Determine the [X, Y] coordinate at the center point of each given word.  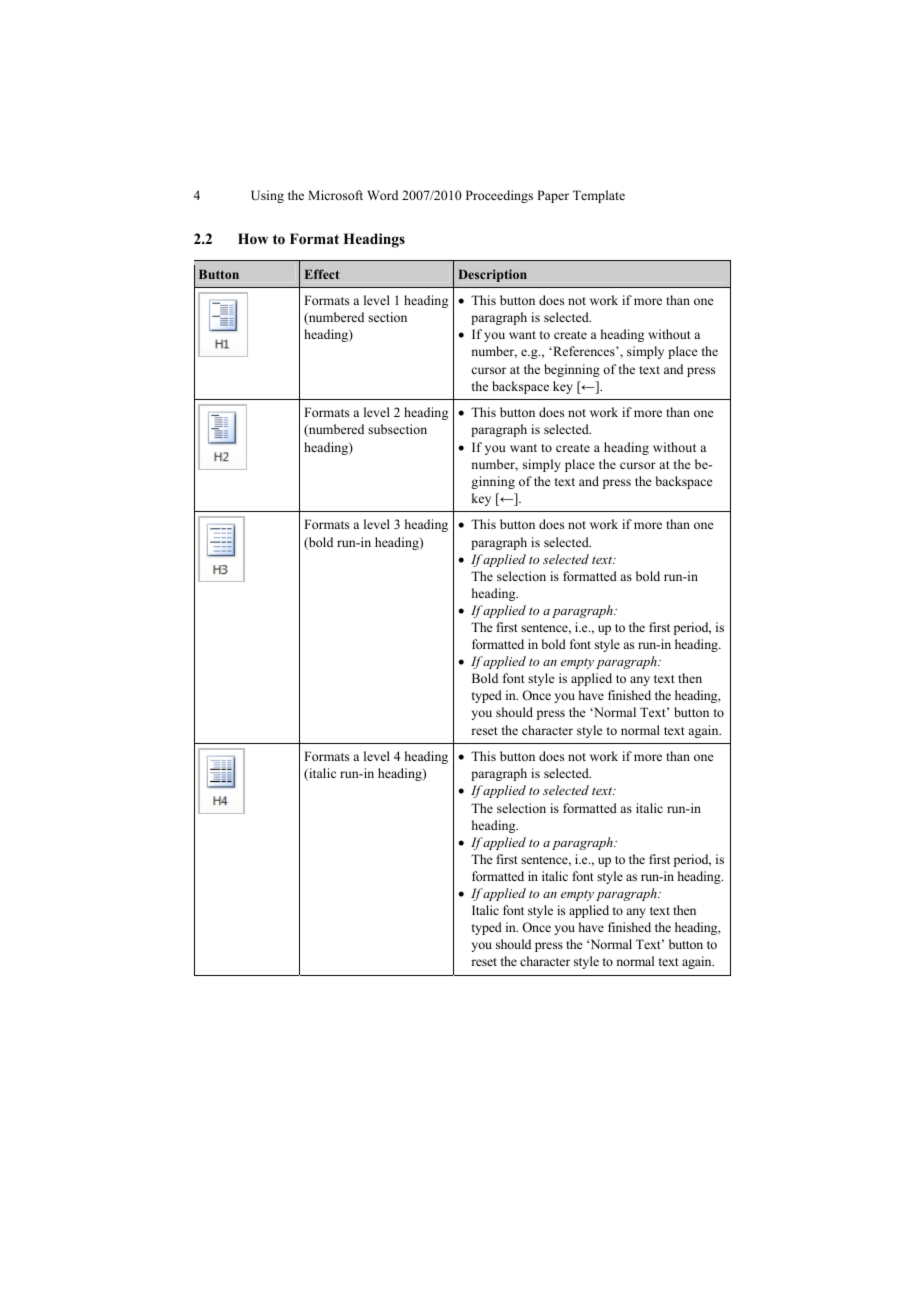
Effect [322, 274]
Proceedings [499, 196]
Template [599, 196]
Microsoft [335, 195]
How [253, 239]
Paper [553, 196]
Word [382, 195]
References [584, 351]
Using [267, 196]
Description [493, 275]
